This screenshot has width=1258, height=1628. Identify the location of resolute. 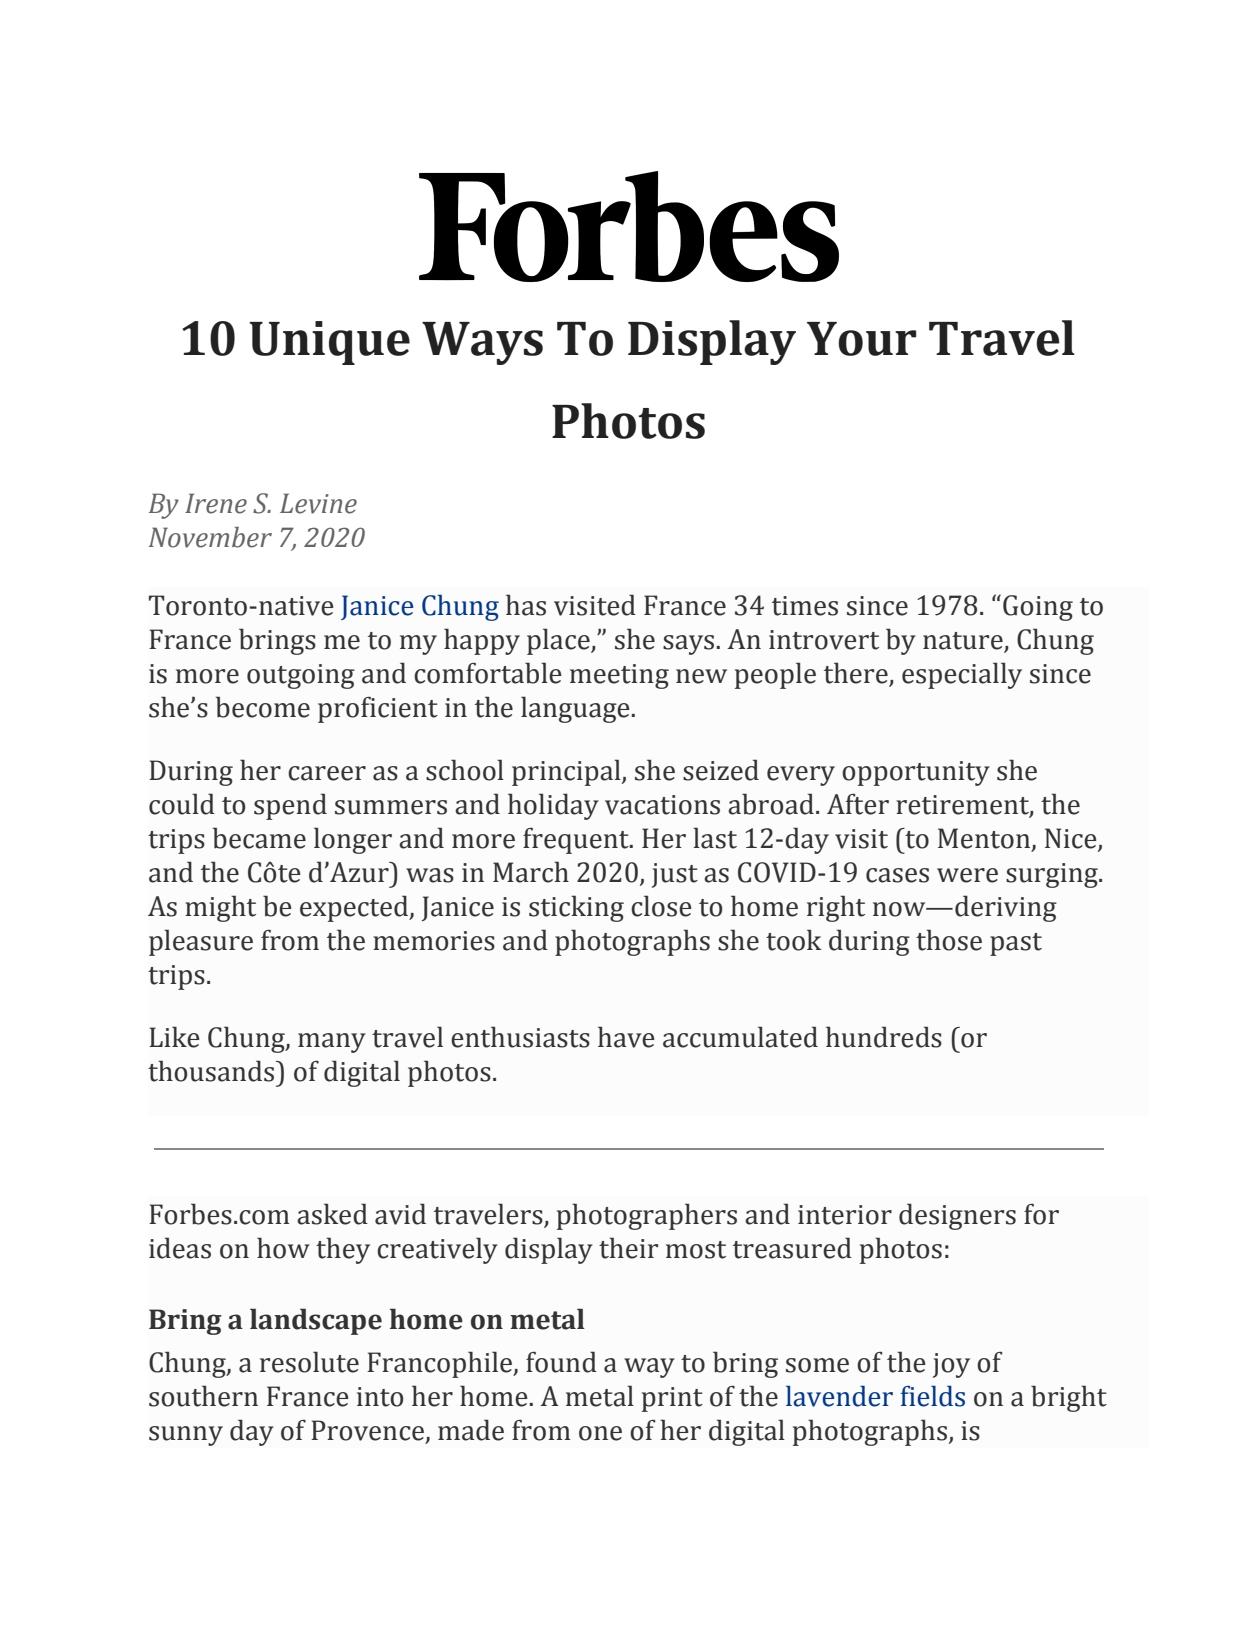
(309, 1362).
